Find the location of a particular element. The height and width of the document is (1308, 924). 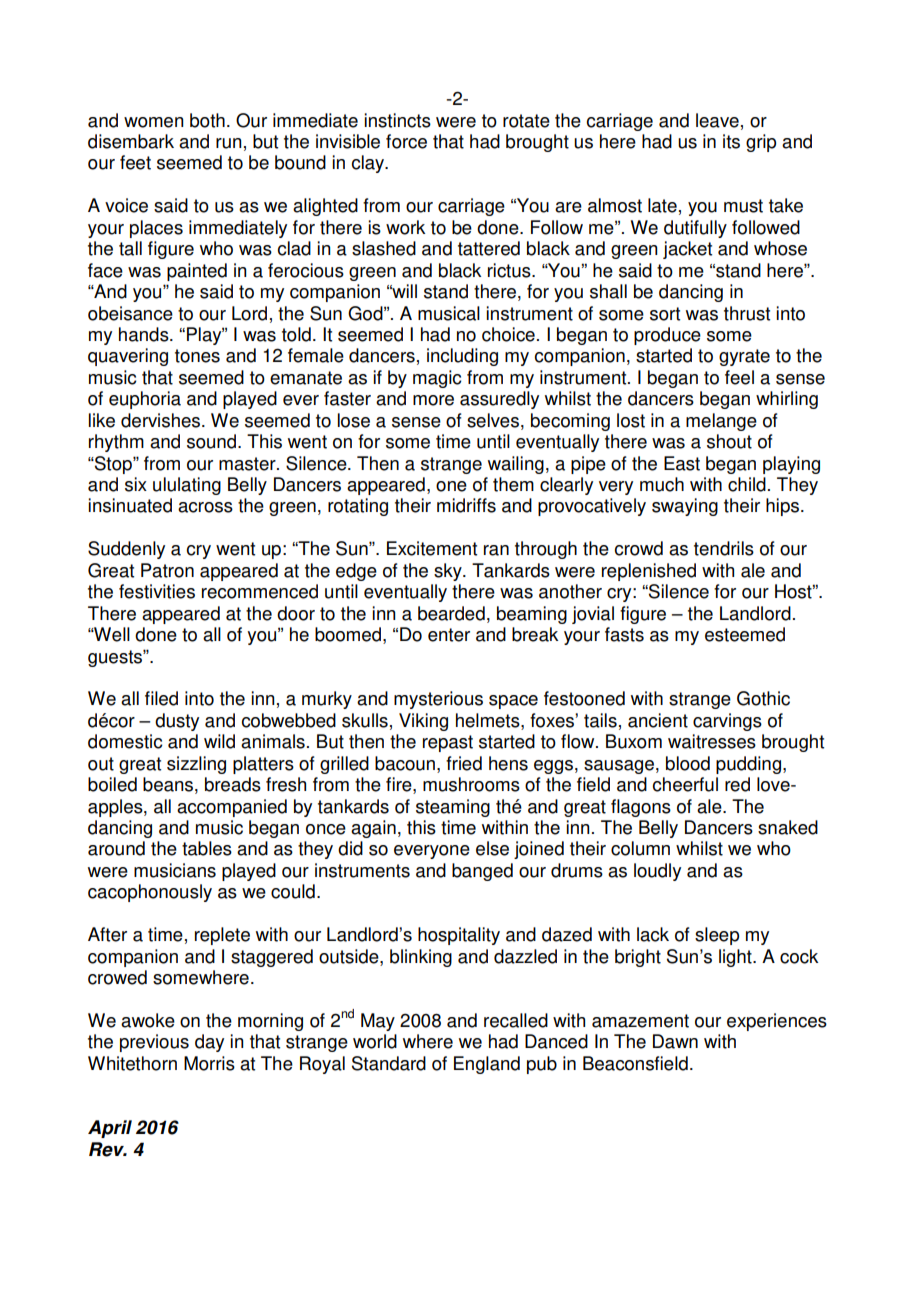

run is located at coordinates (229, 143).
